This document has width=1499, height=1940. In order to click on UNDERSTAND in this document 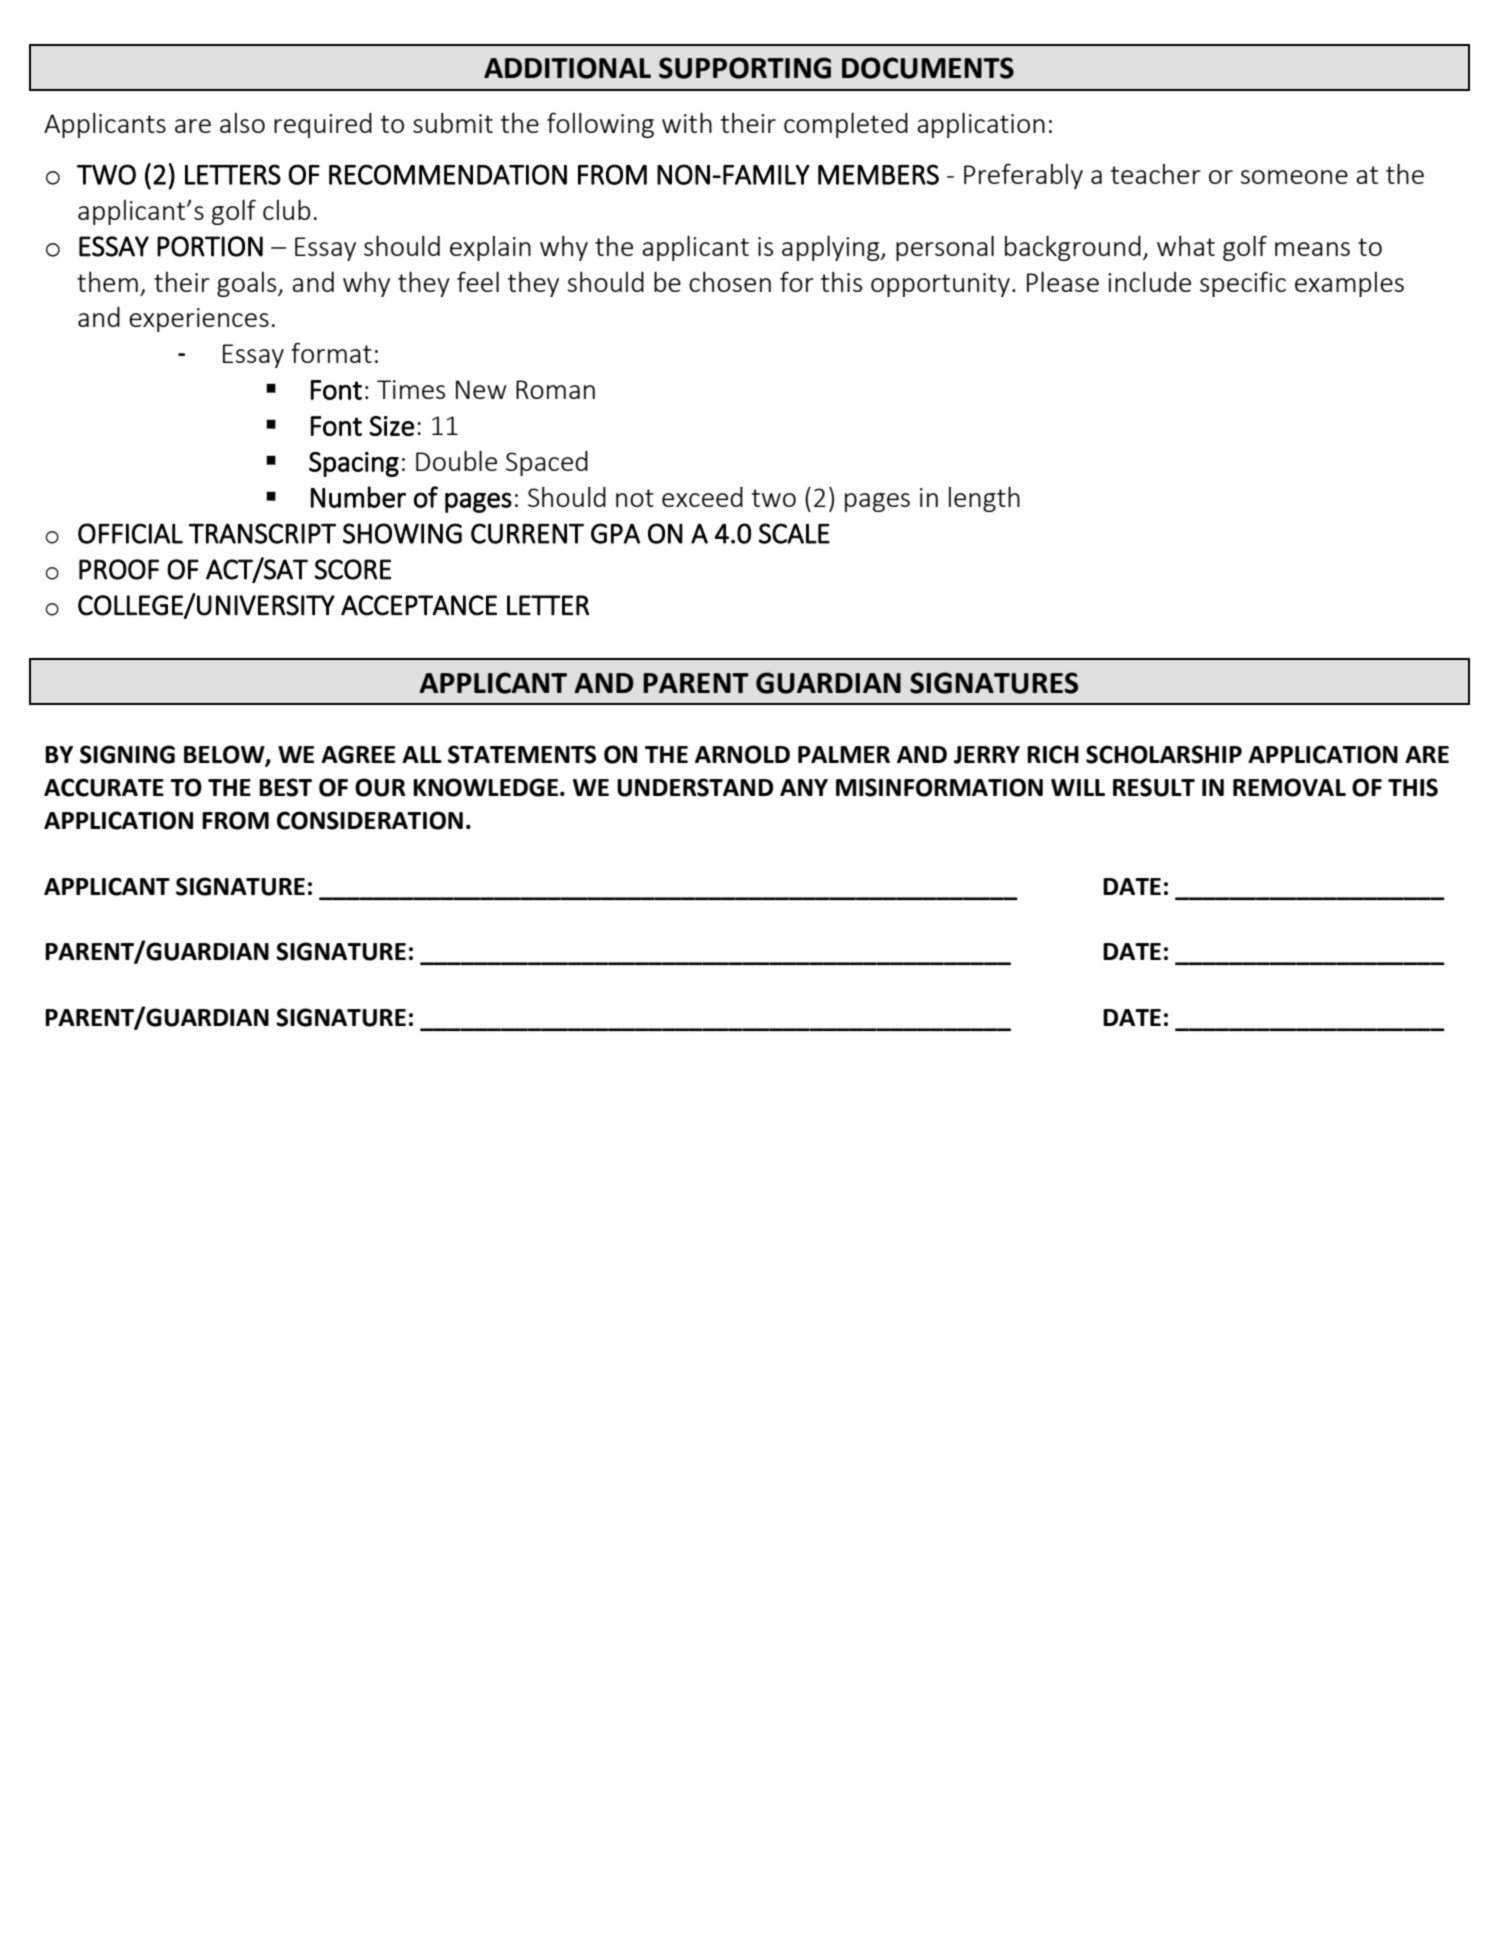, I will do `click(695, 787)`.
